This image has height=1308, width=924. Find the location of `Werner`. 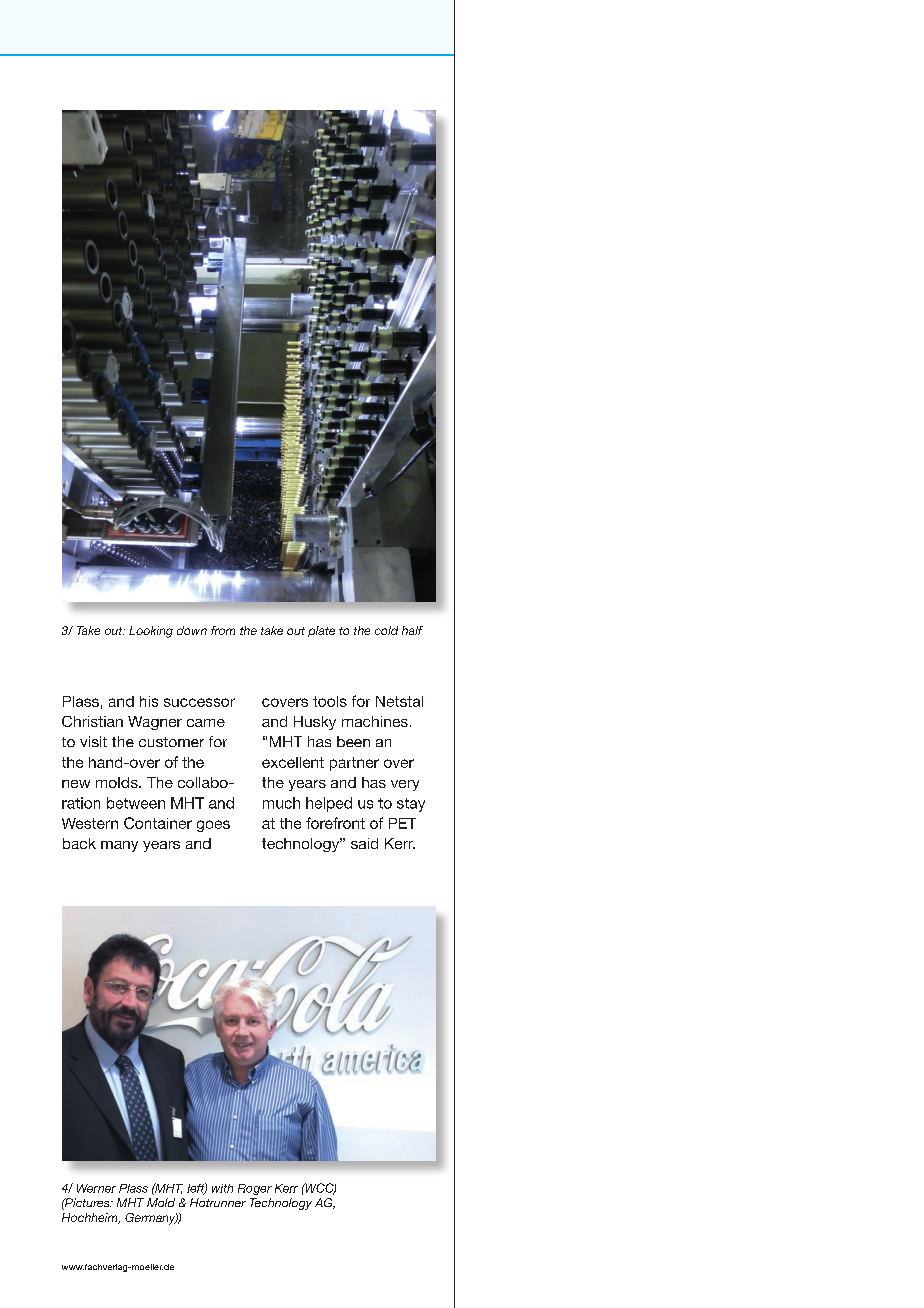

Werner is located at coordinates (96, 1188).
